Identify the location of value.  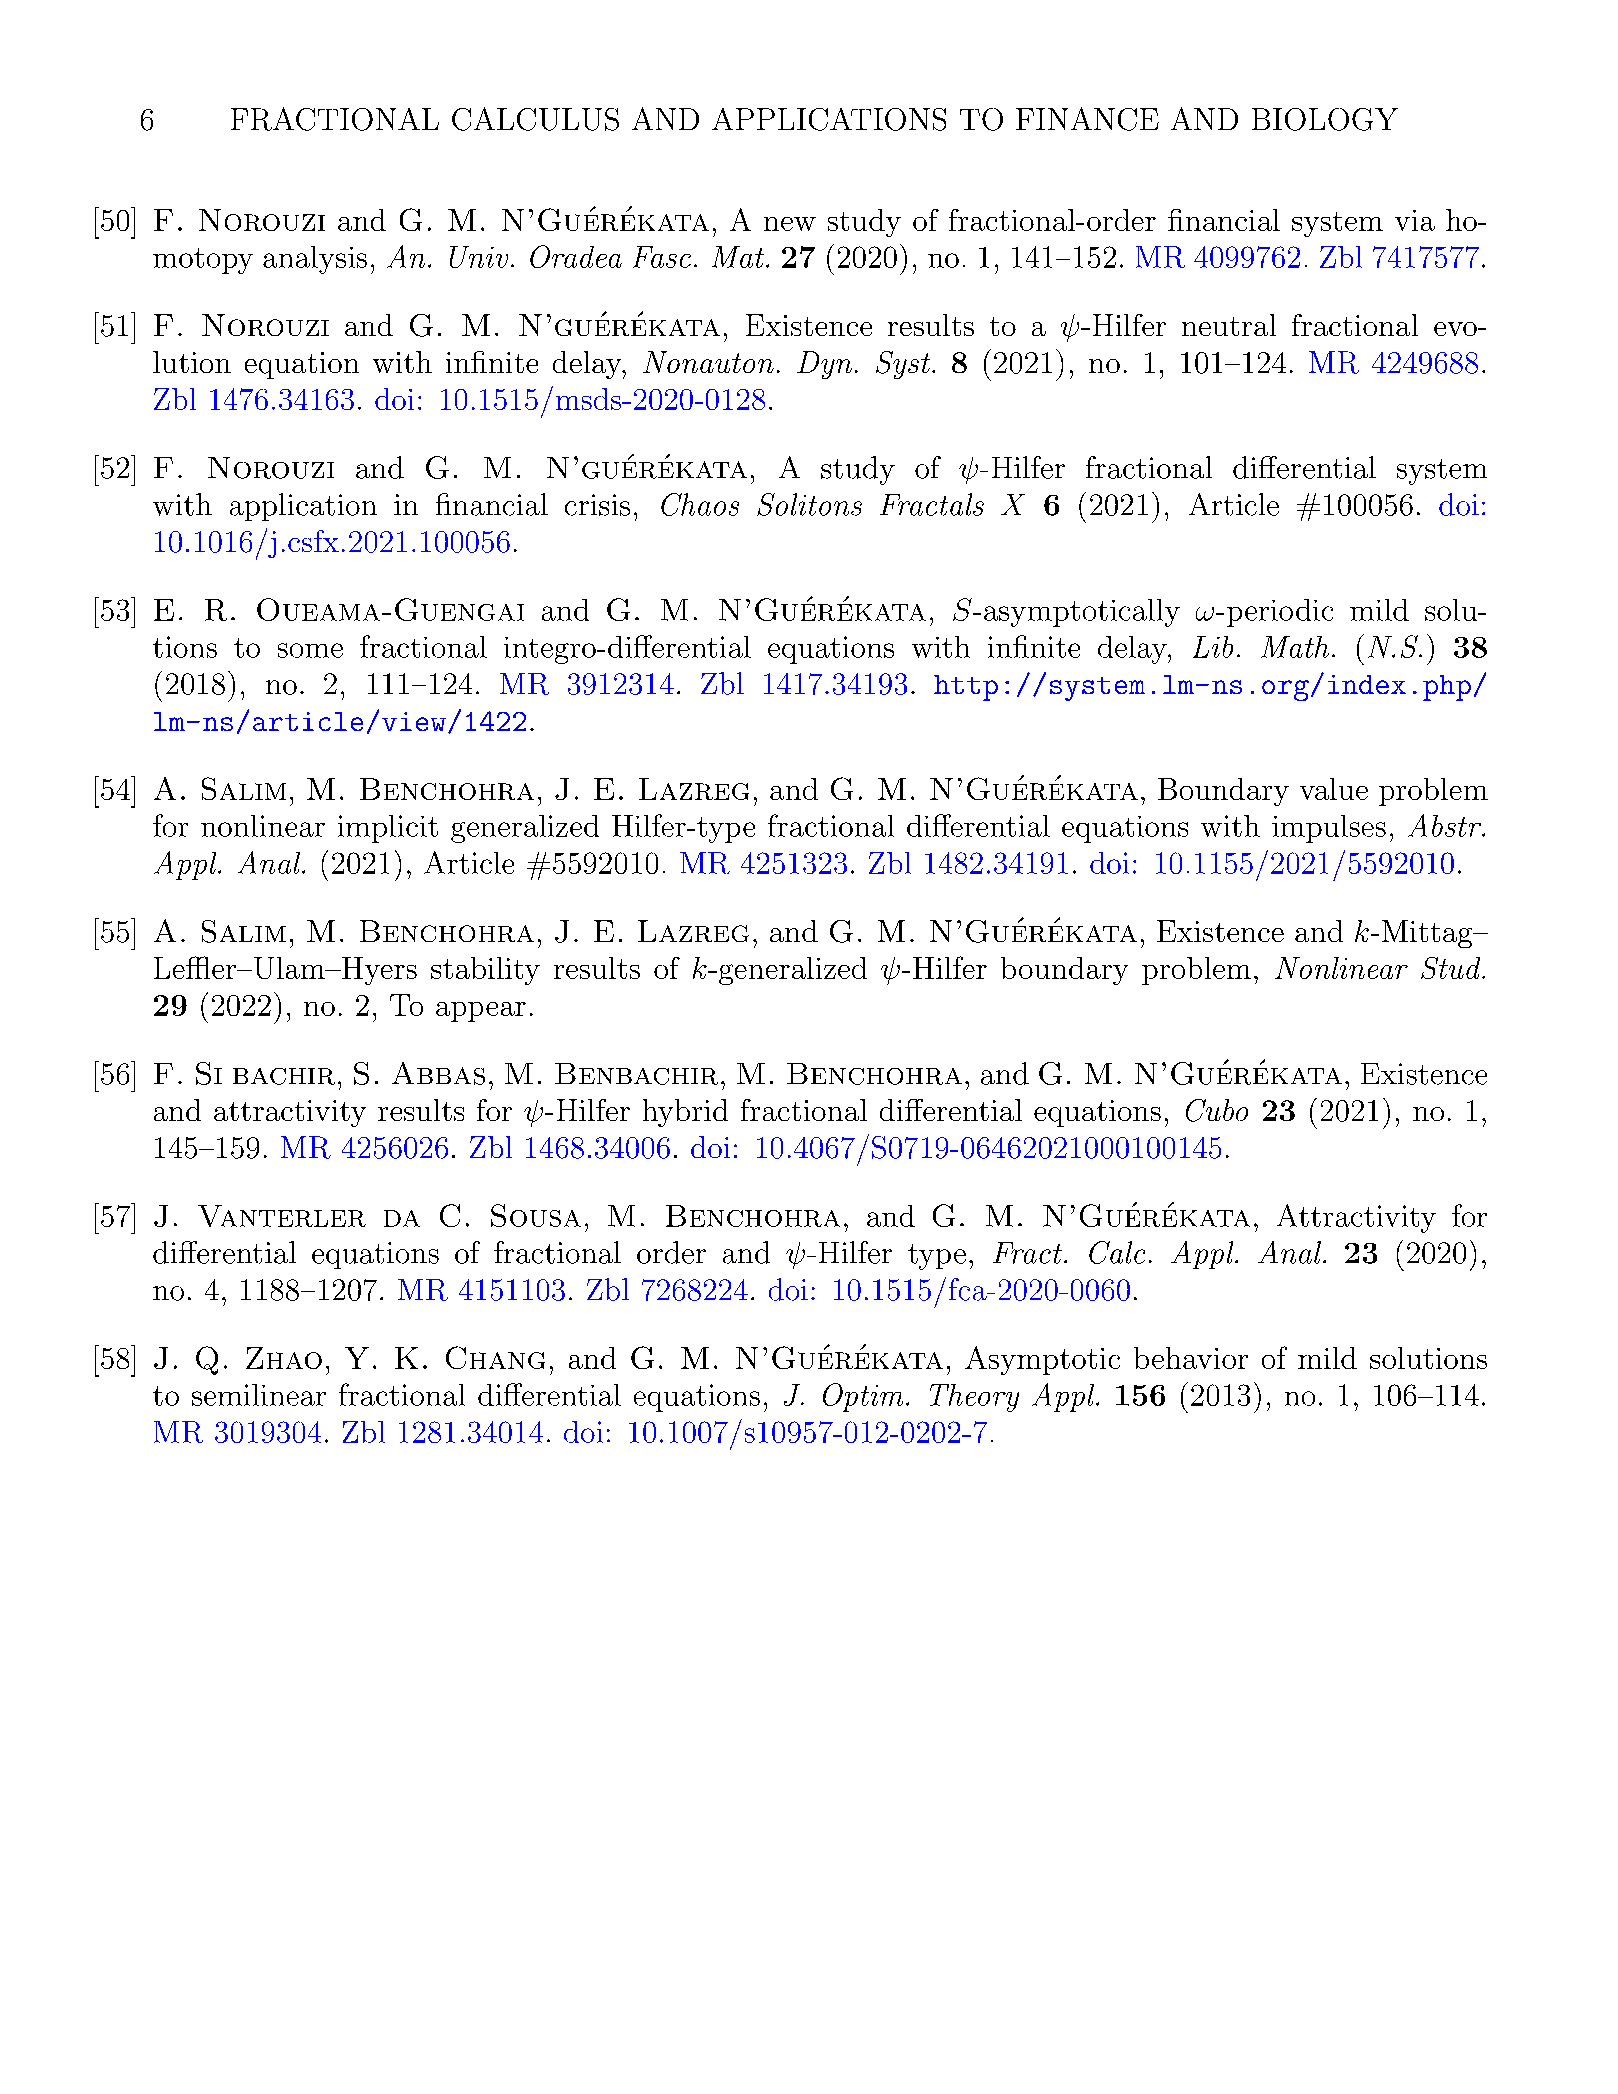
(1334, 789).
